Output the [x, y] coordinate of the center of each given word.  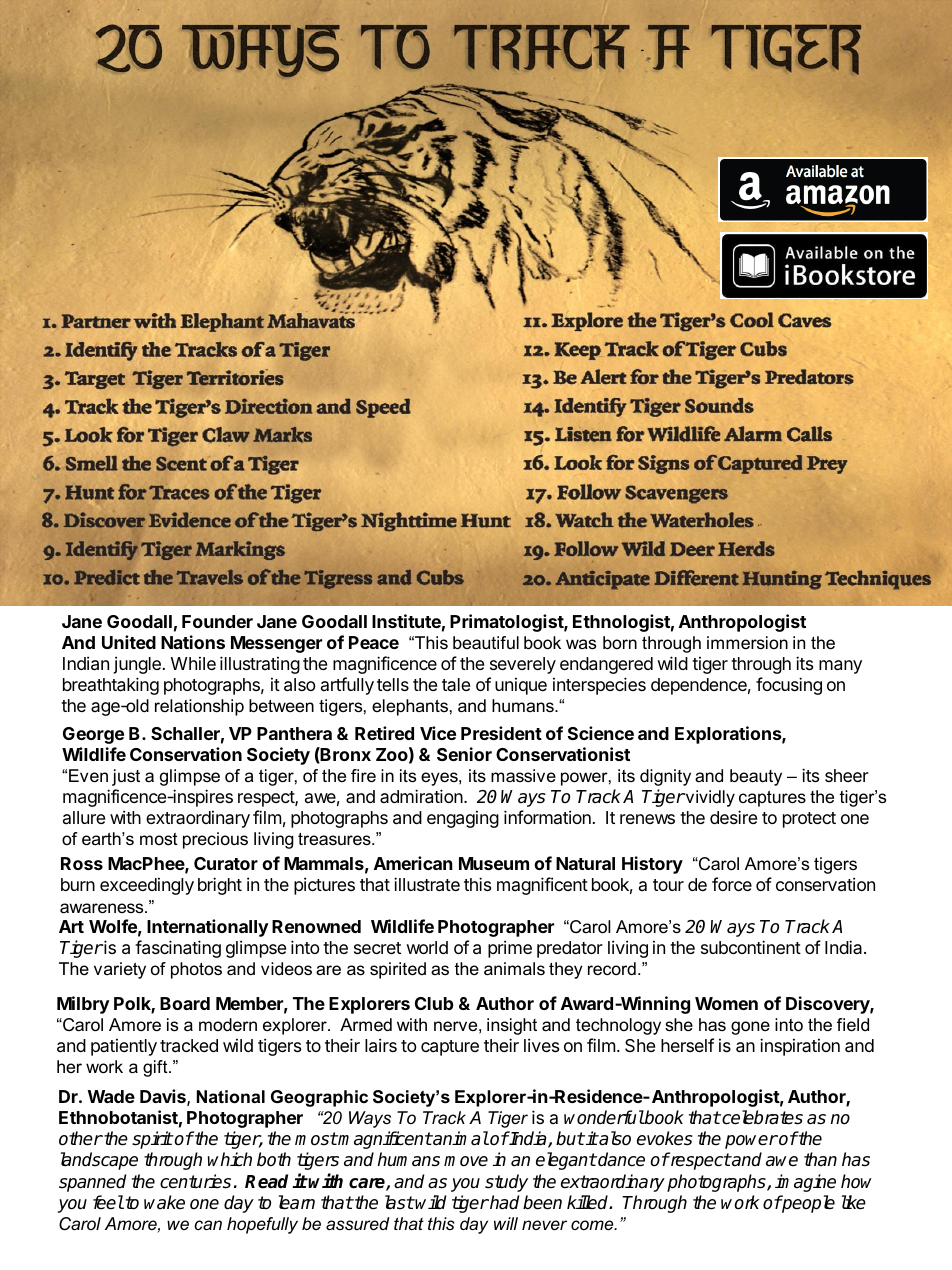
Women [726, 1003]
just [126, 777]
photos [196, 970]
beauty [756, 777]
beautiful [486, 643]
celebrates [761, 1117]
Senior [464, 754]
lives [541, 1045]
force [732, 884]
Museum [494, 863]
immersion [747, 643]
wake [164, 1202]
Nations [193, 642]
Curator [226, 863]
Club [434, 1003]
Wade [111, 1096]
